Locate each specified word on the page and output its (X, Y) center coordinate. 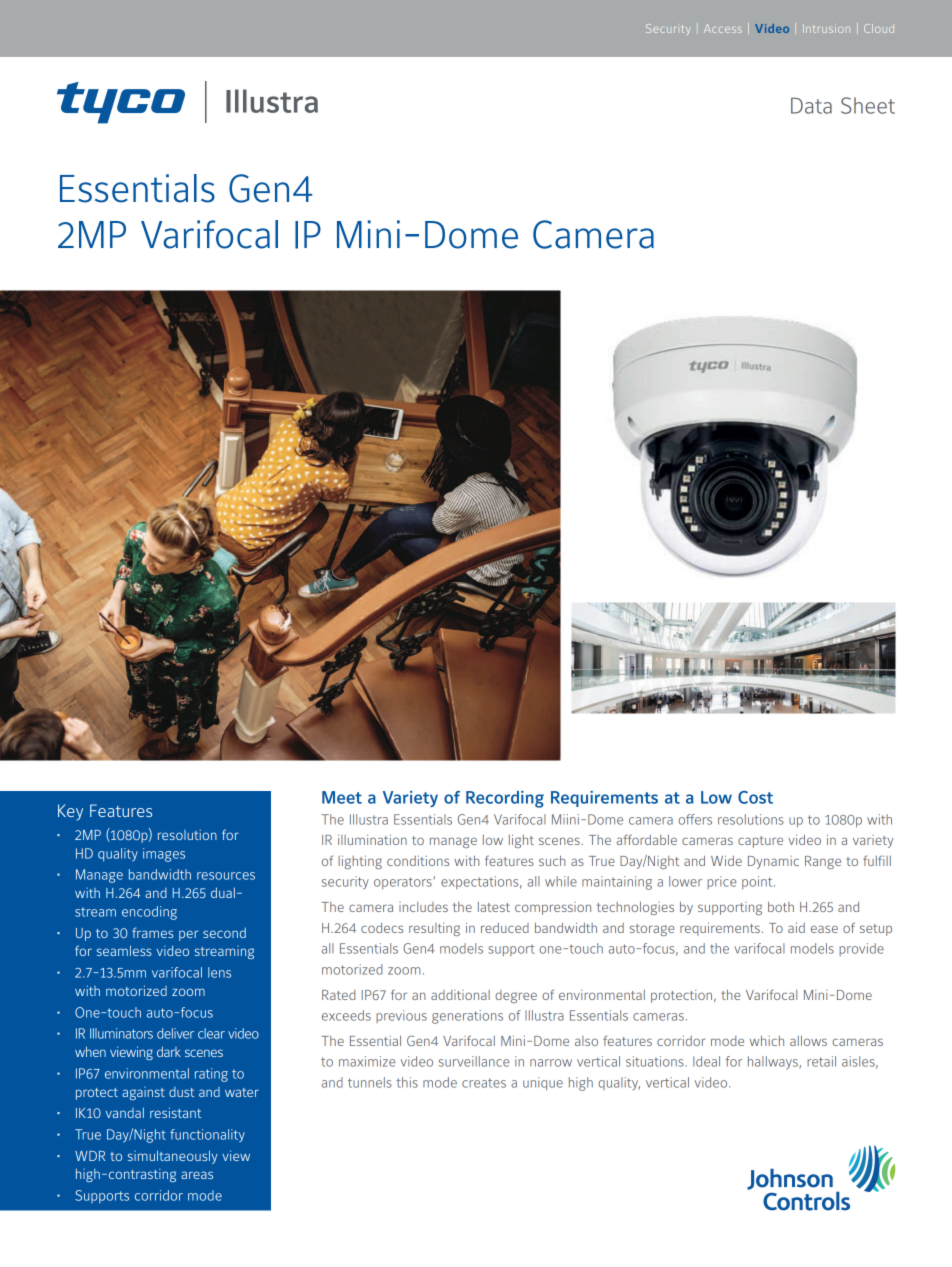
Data (811, 106)
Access (723, 28)
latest (494, 907)
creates (484, 1083)
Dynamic (773, 862)
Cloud (879, 28)
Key (70, 812)
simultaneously (173, 1157)
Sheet (868, 105)
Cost (755, 797)
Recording (505, 799)
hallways (774, 1062)
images (164, 855)
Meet (342, 797)
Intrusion (826, 28)
